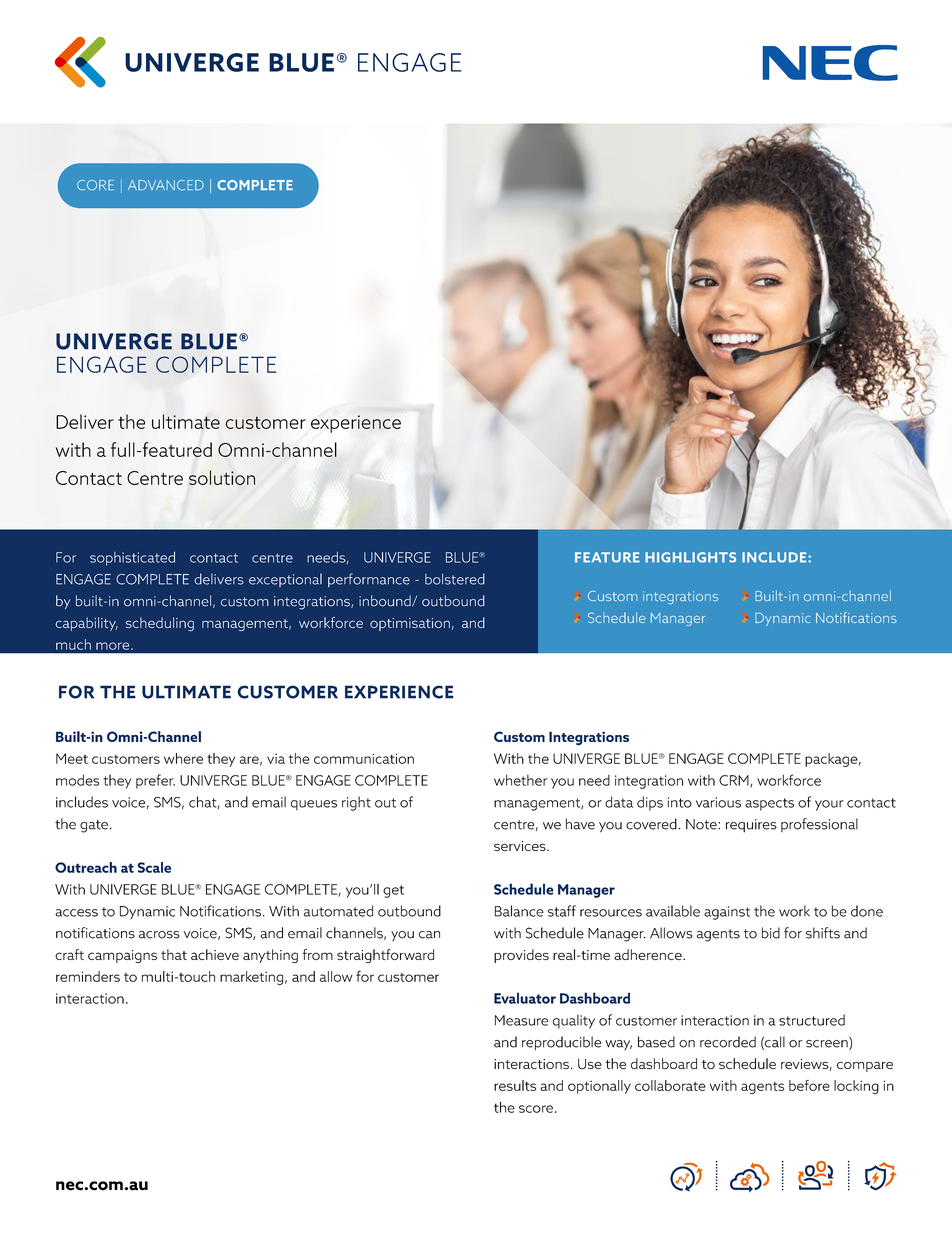  What do you see at coordinates (386, 601) in the screenshot?
I see `inbound` at bounding box center [386, 601].
